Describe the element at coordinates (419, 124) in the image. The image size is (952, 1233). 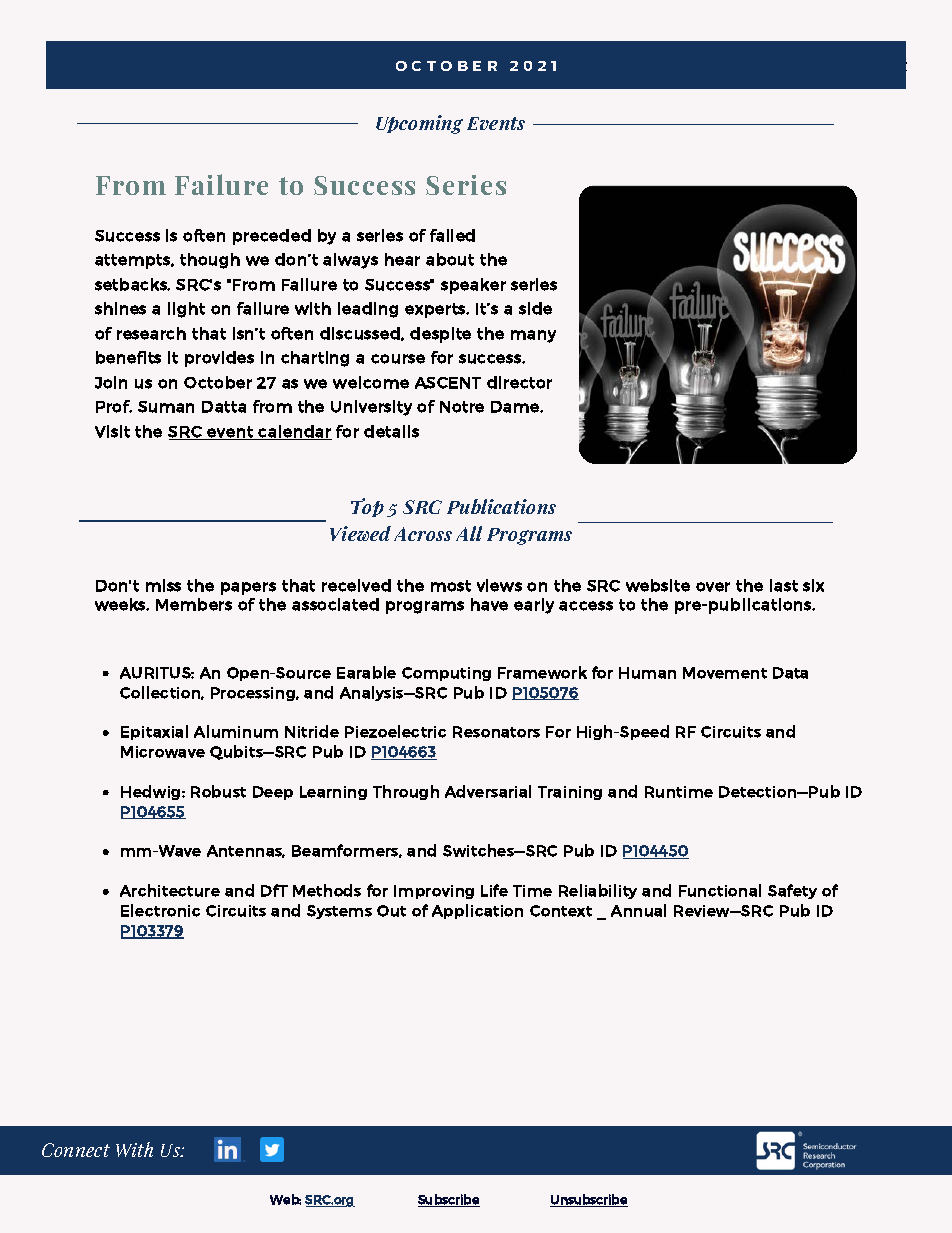
I see `Upcoming` at that location.
